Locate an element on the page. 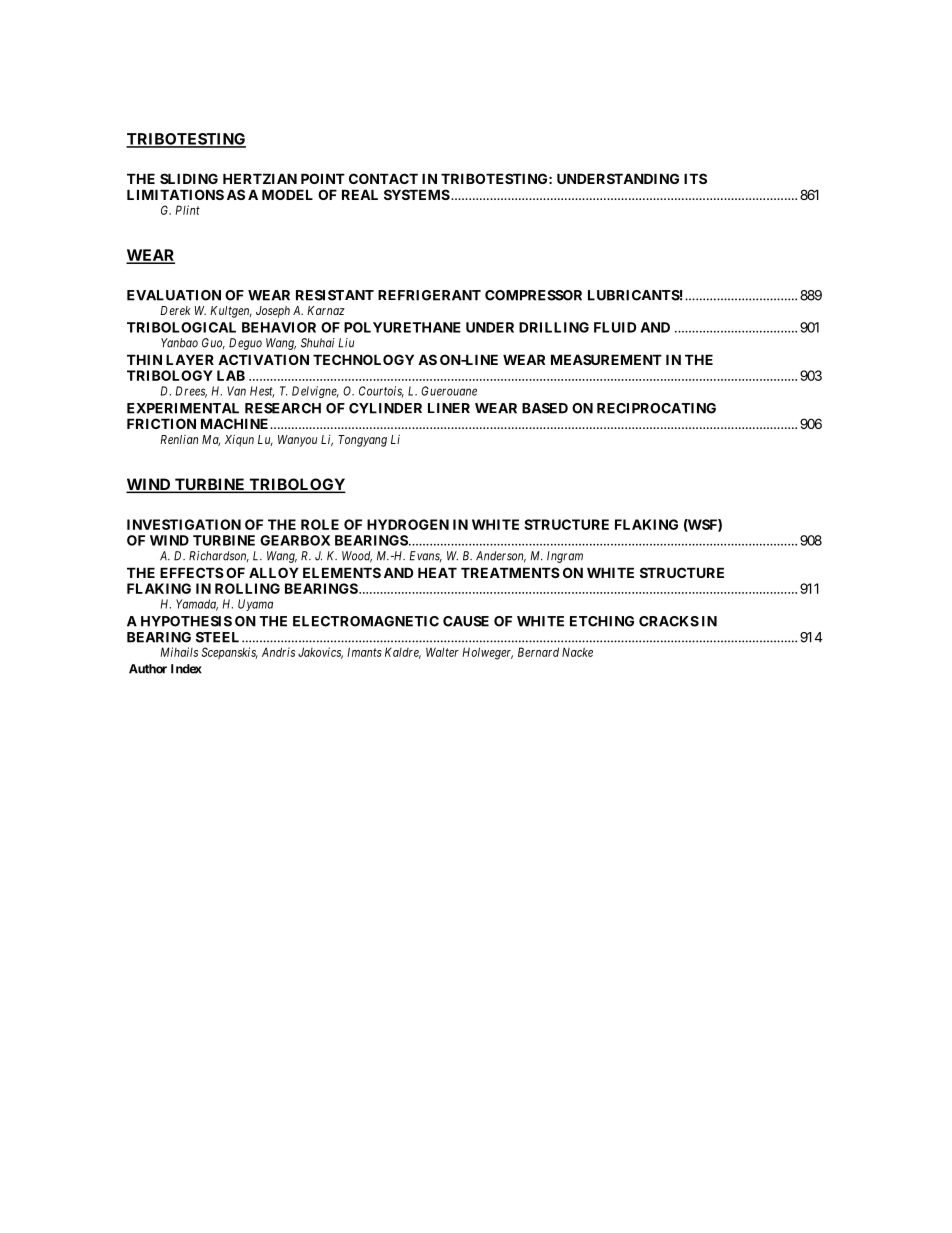 Image resolution: width=952 pixels, height=1233 pixels. ITS is located at coordinates (695, 178).
